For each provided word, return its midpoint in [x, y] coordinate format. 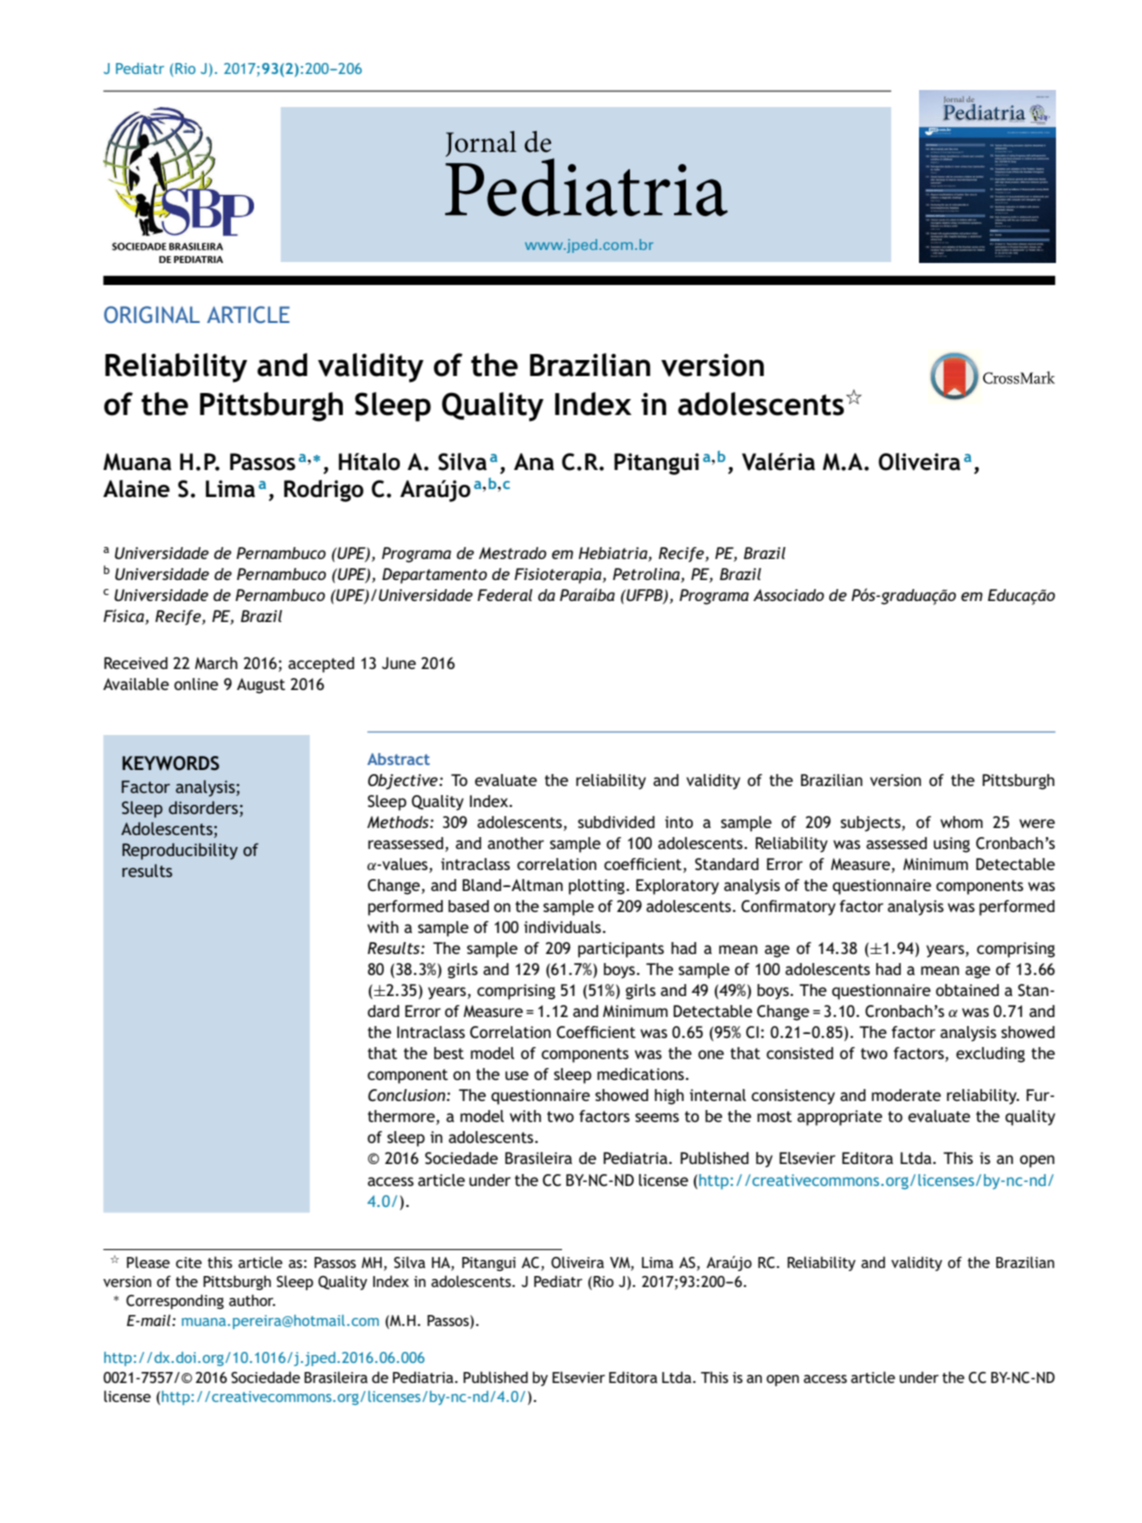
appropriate [839, 1118]
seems [657, 1117]
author [252, 1300]
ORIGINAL [152, 314]
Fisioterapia [559, 576]
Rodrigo [324, 491]
